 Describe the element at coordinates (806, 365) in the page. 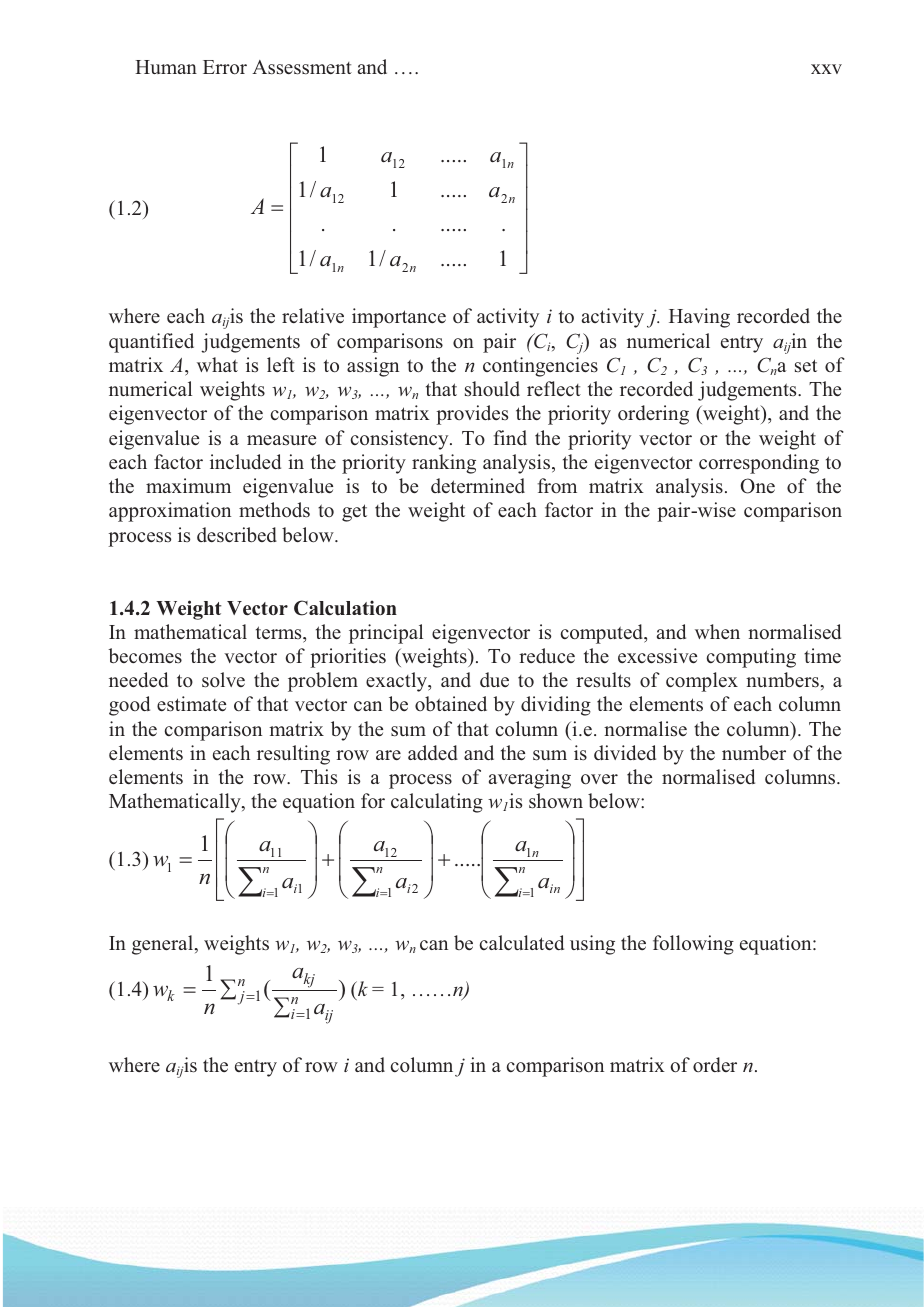

I see `set` at that location.
